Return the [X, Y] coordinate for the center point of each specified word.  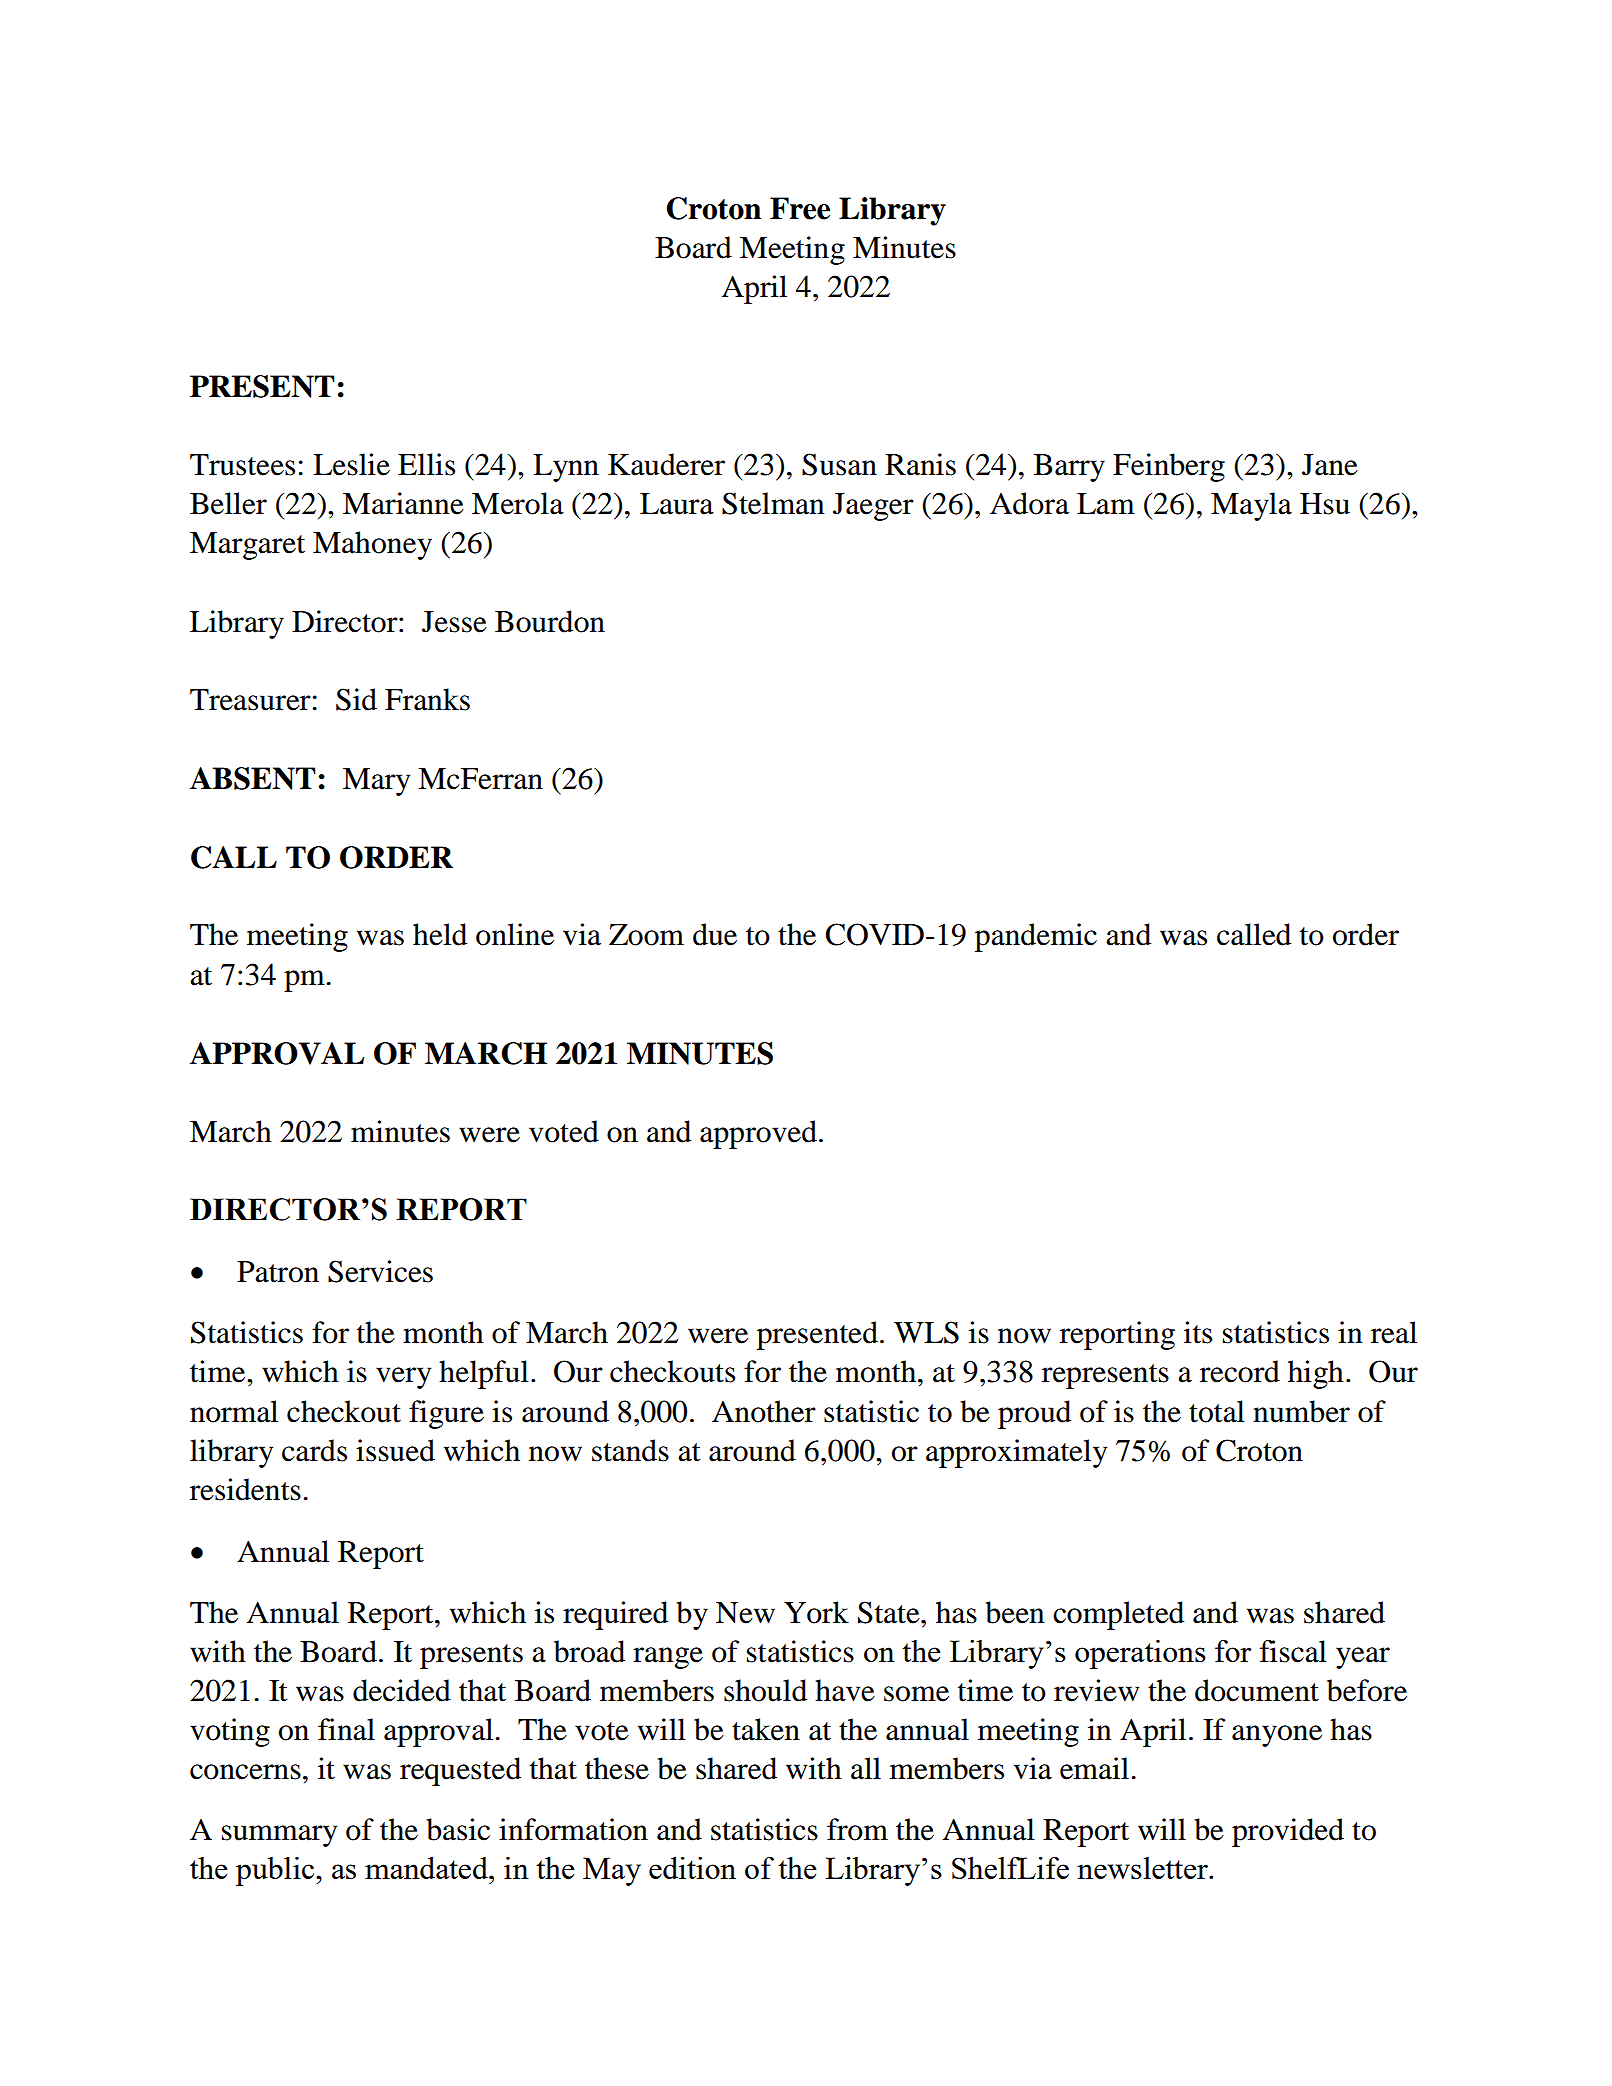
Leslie [351, 464]
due [715, 934]
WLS [926, 1332]
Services [380, 1271]
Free [800, 208]
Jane [1330, 465]
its [1198, 1332]
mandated [427, 1868]
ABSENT [253, 778]
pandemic [1036, 937]
